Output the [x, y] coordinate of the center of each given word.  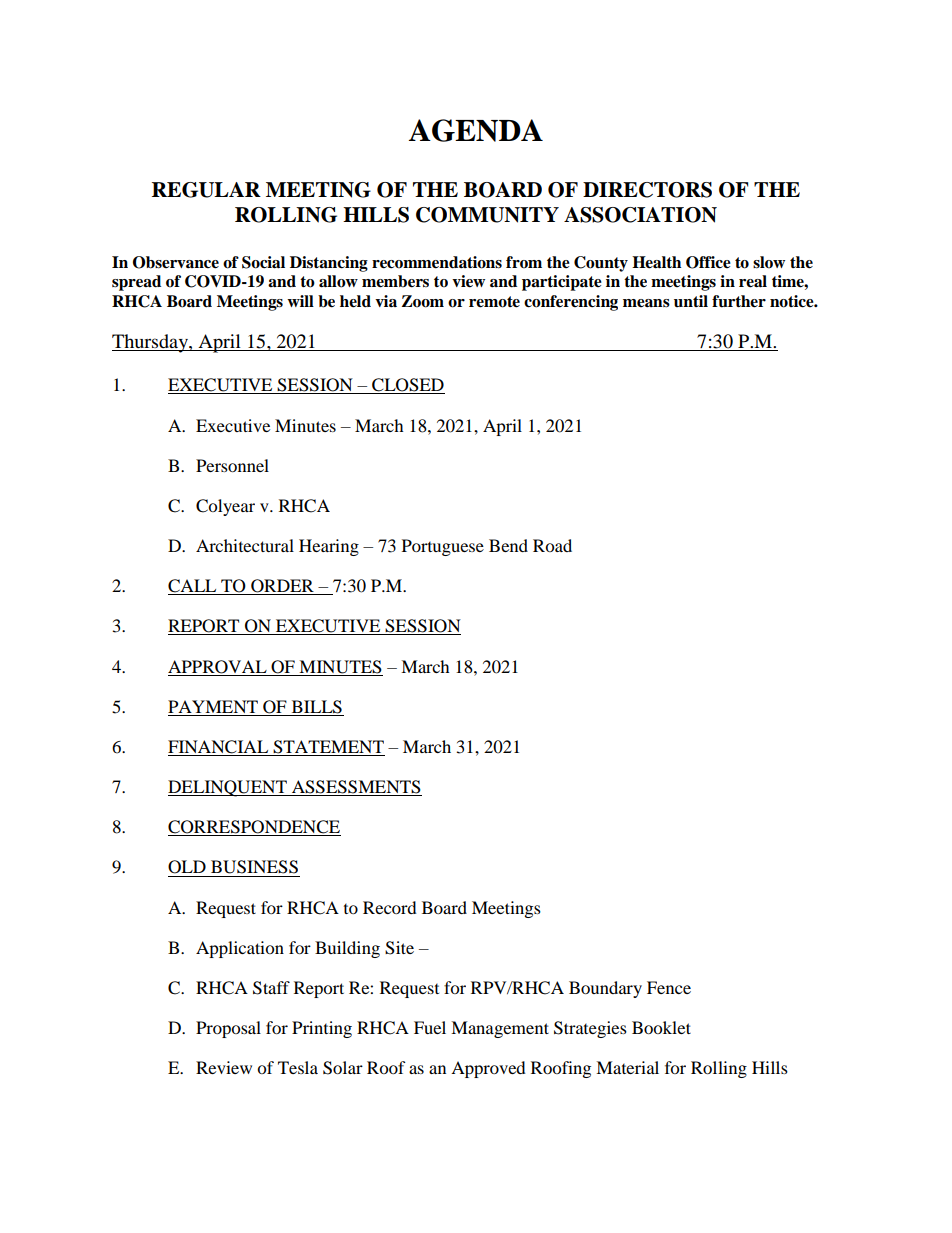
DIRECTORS [647, 190]
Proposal [228, 1029]
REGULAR [206, 190]
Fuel [430, 1027]
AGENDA [476, 130]
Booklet [661, 1027]
